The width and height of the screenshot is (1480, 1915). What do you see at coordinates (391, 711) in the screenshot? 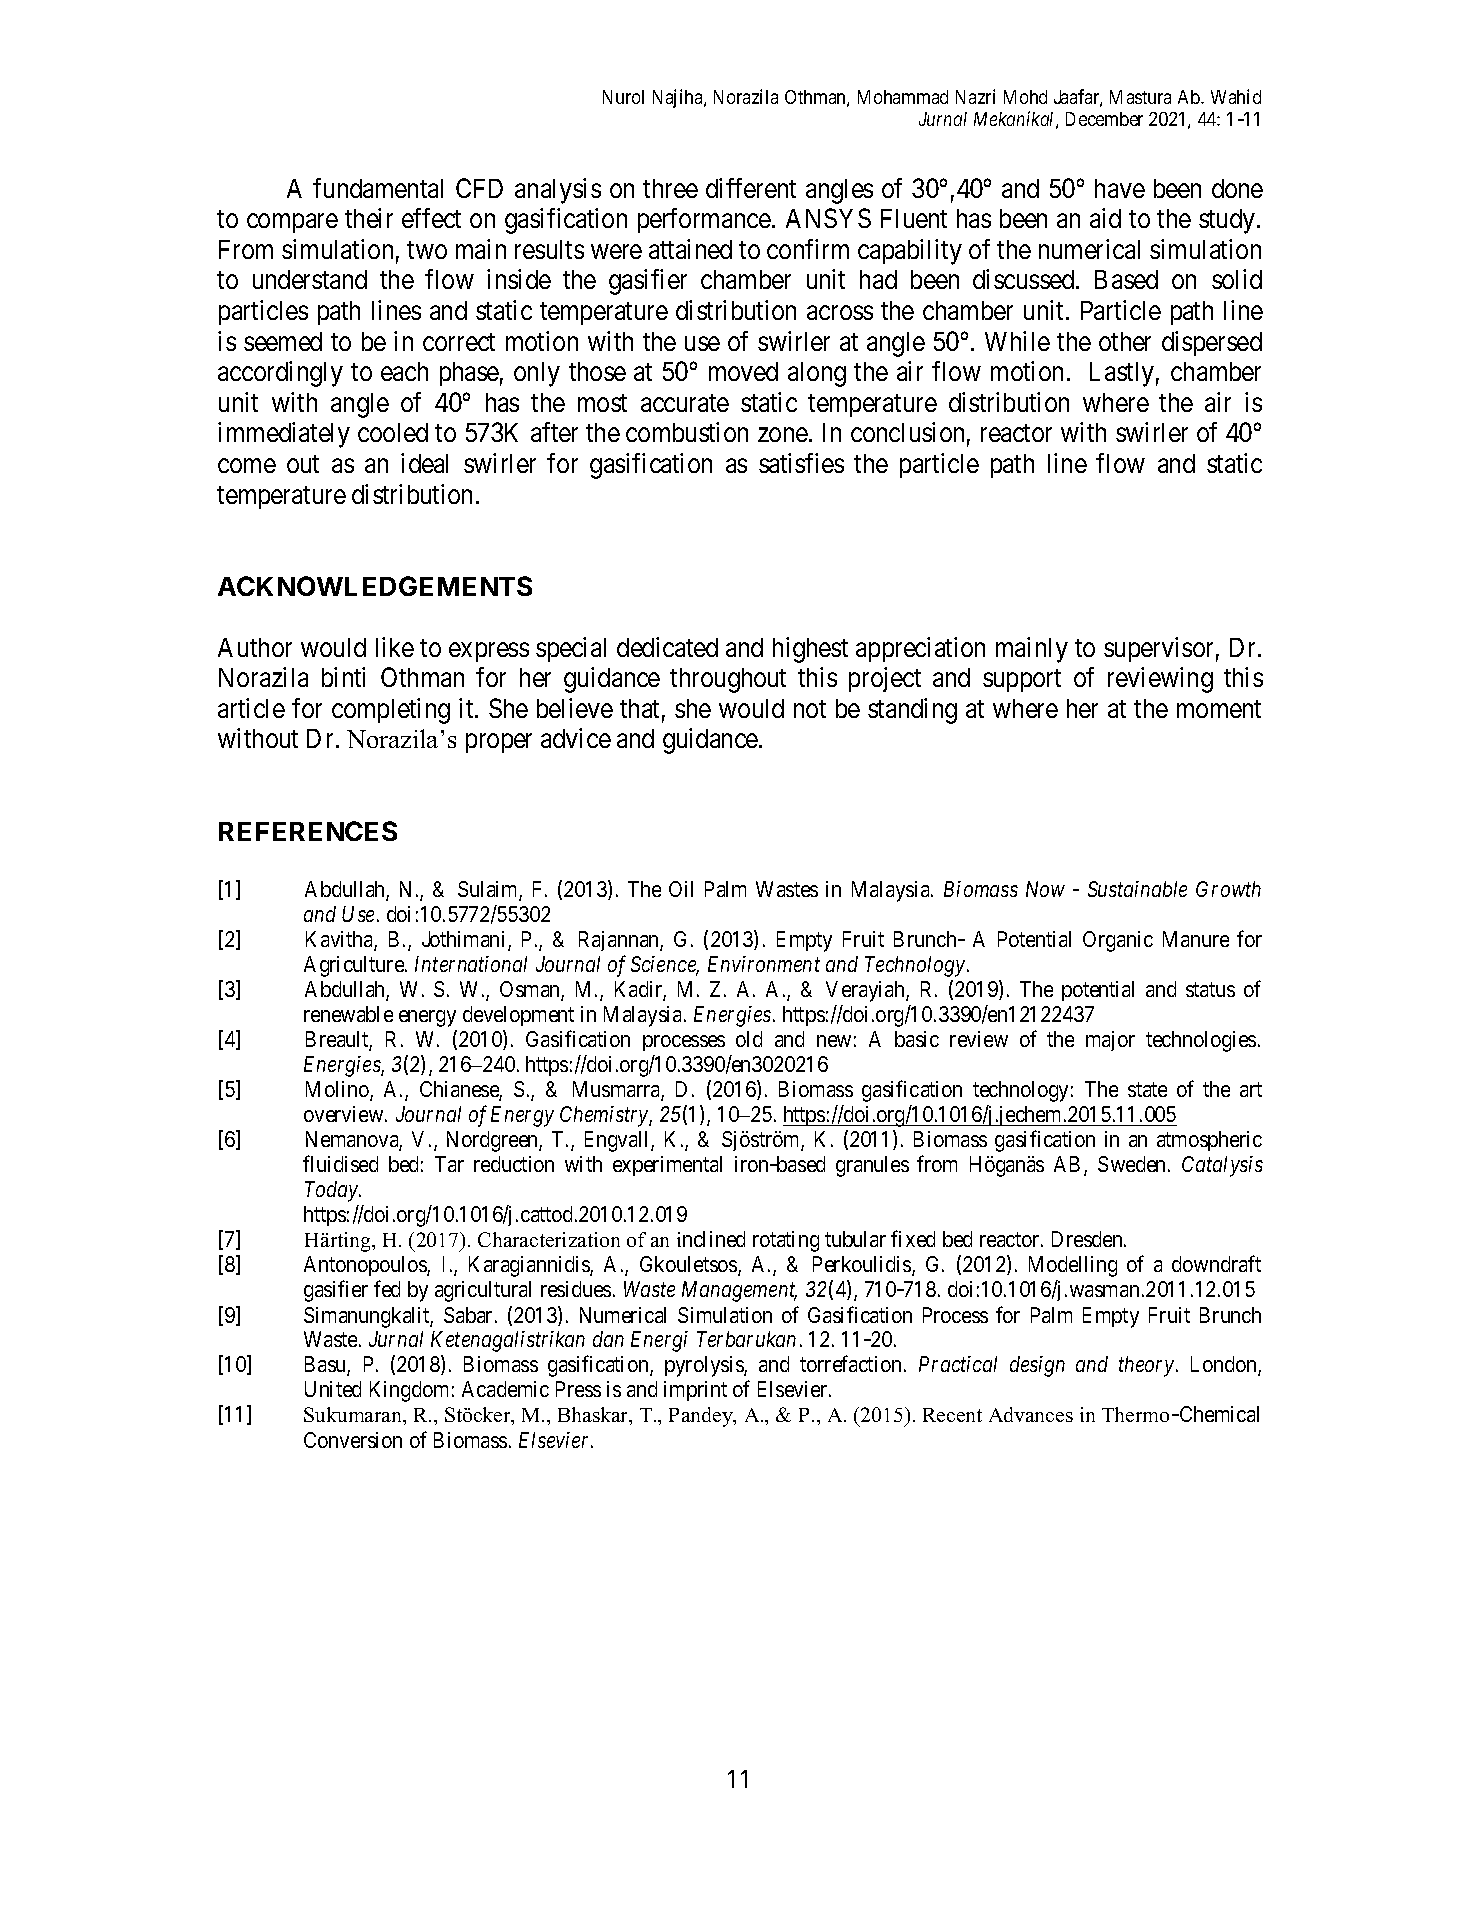
I see `completing` at bounding box center [391, 711].
